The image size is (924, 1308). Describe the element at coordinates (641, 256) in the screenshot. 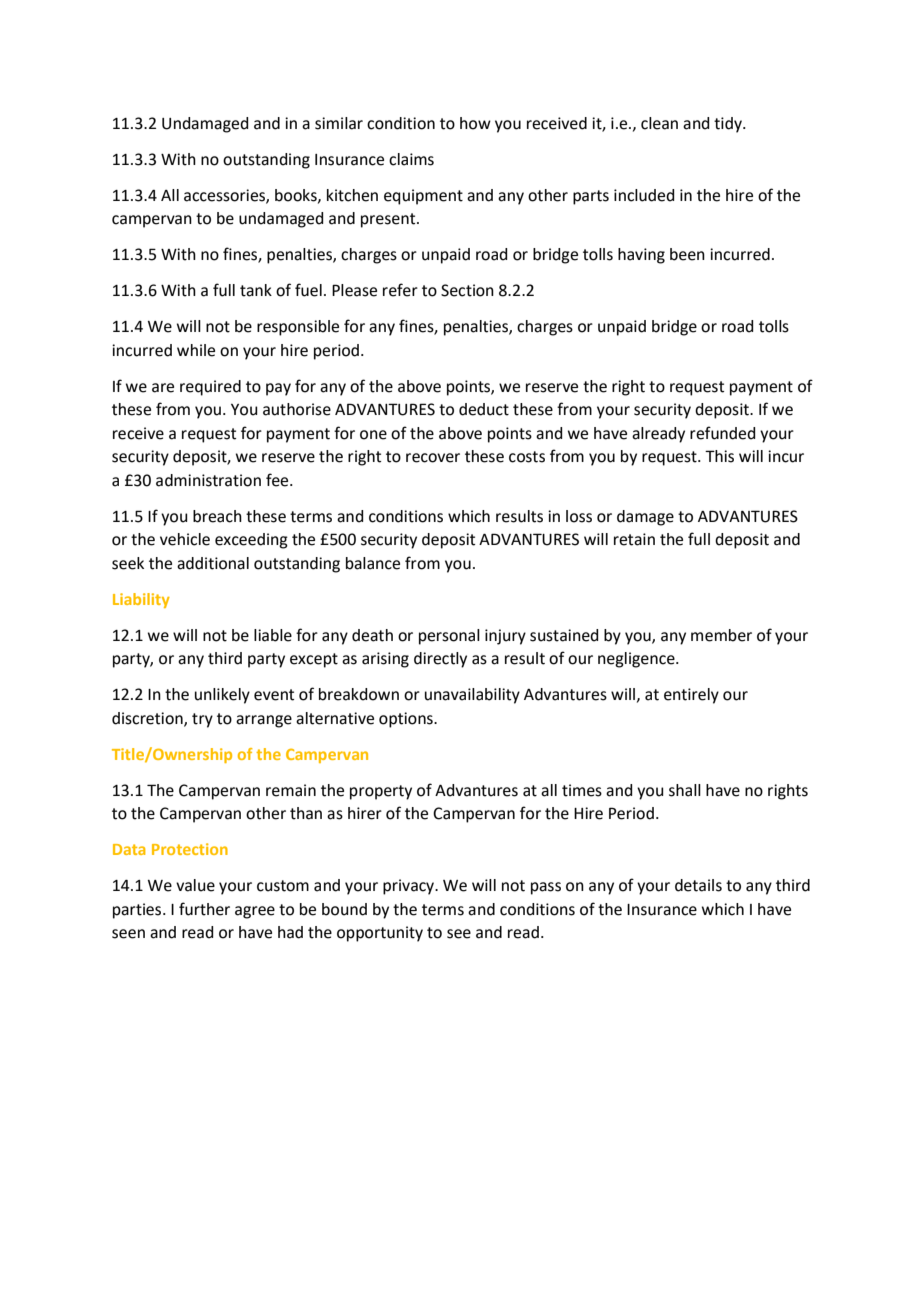

I see `having` at that location.
